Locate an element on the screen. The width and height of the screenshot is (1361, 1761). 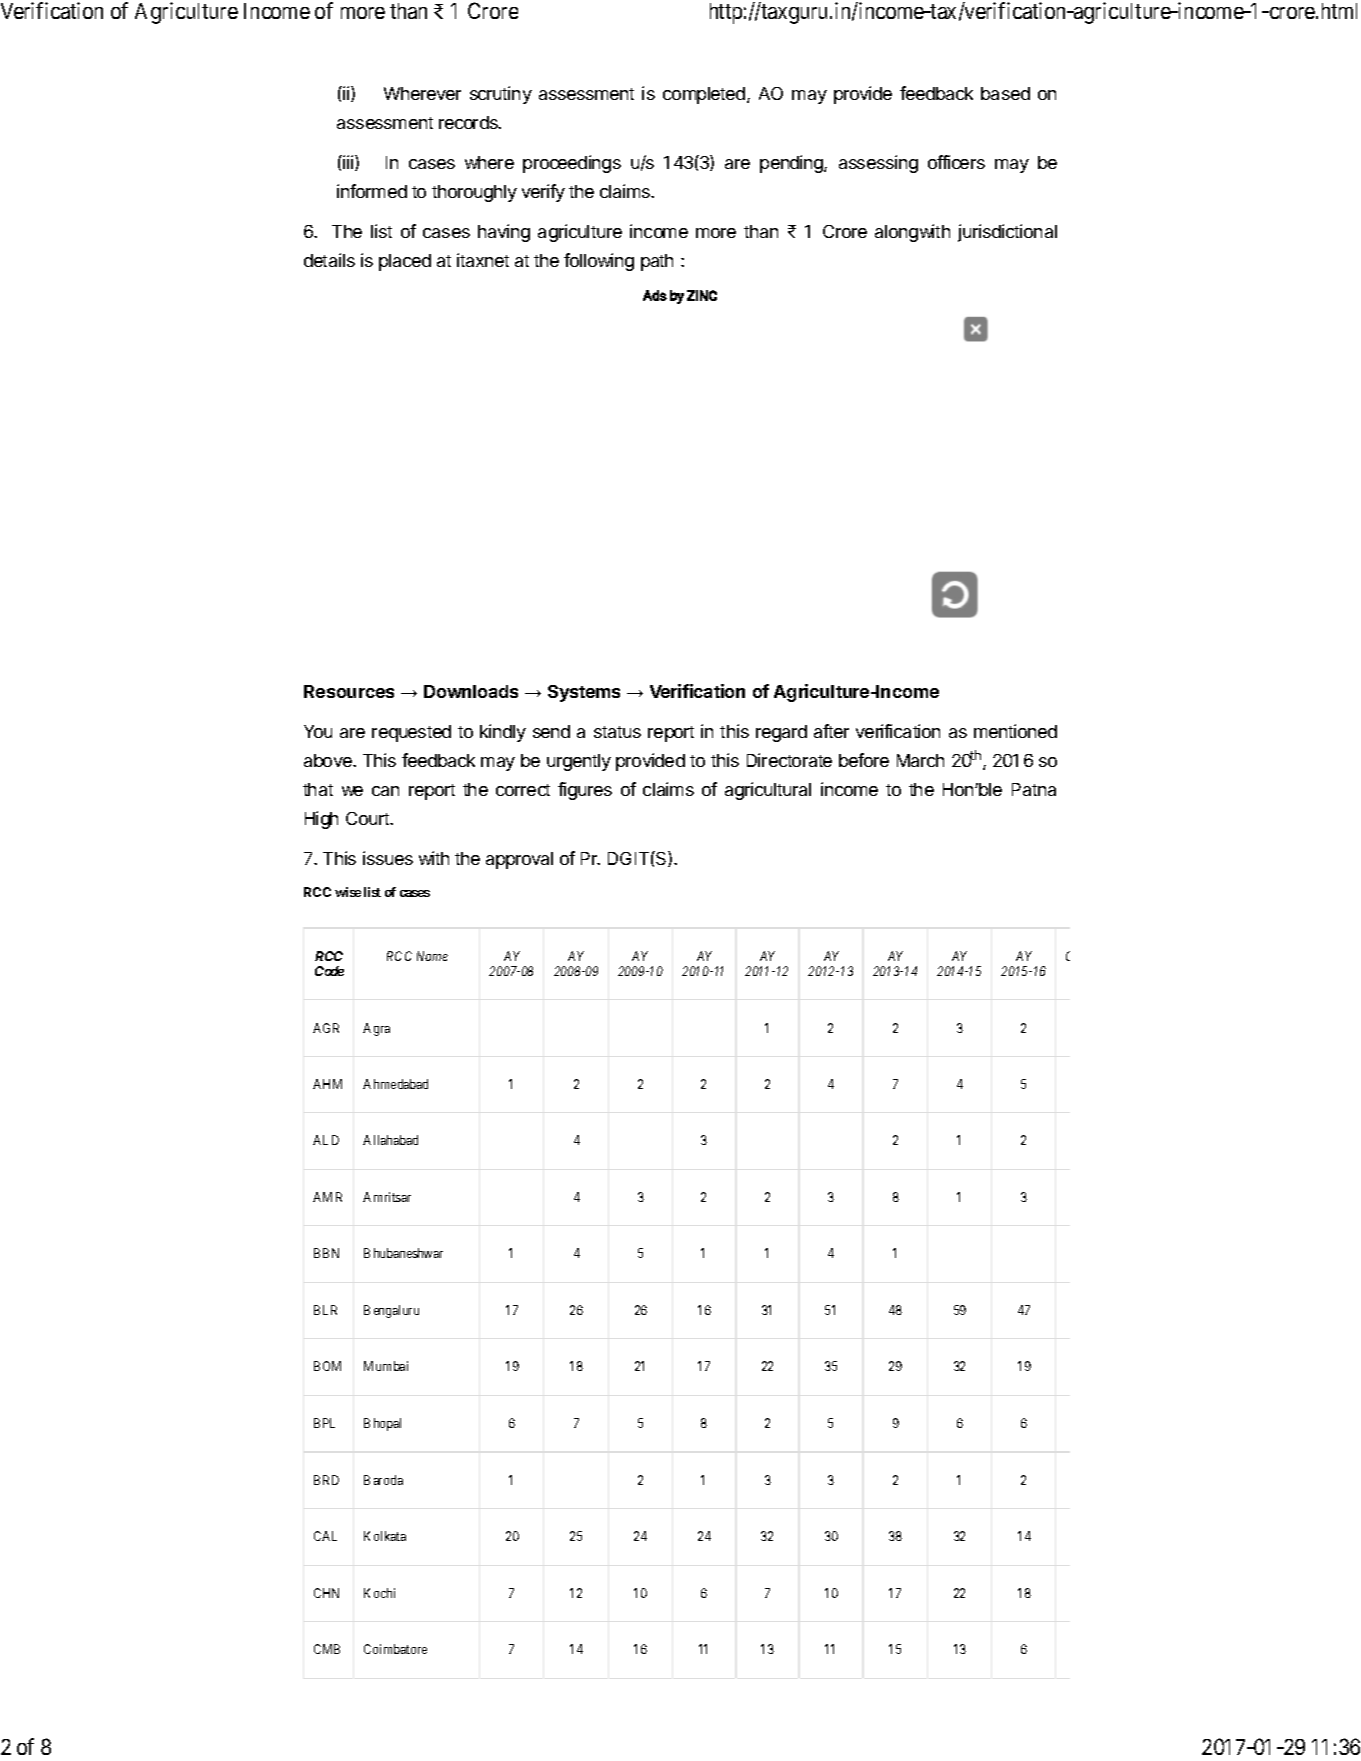
Systems is located at coordinates (584, 693).
